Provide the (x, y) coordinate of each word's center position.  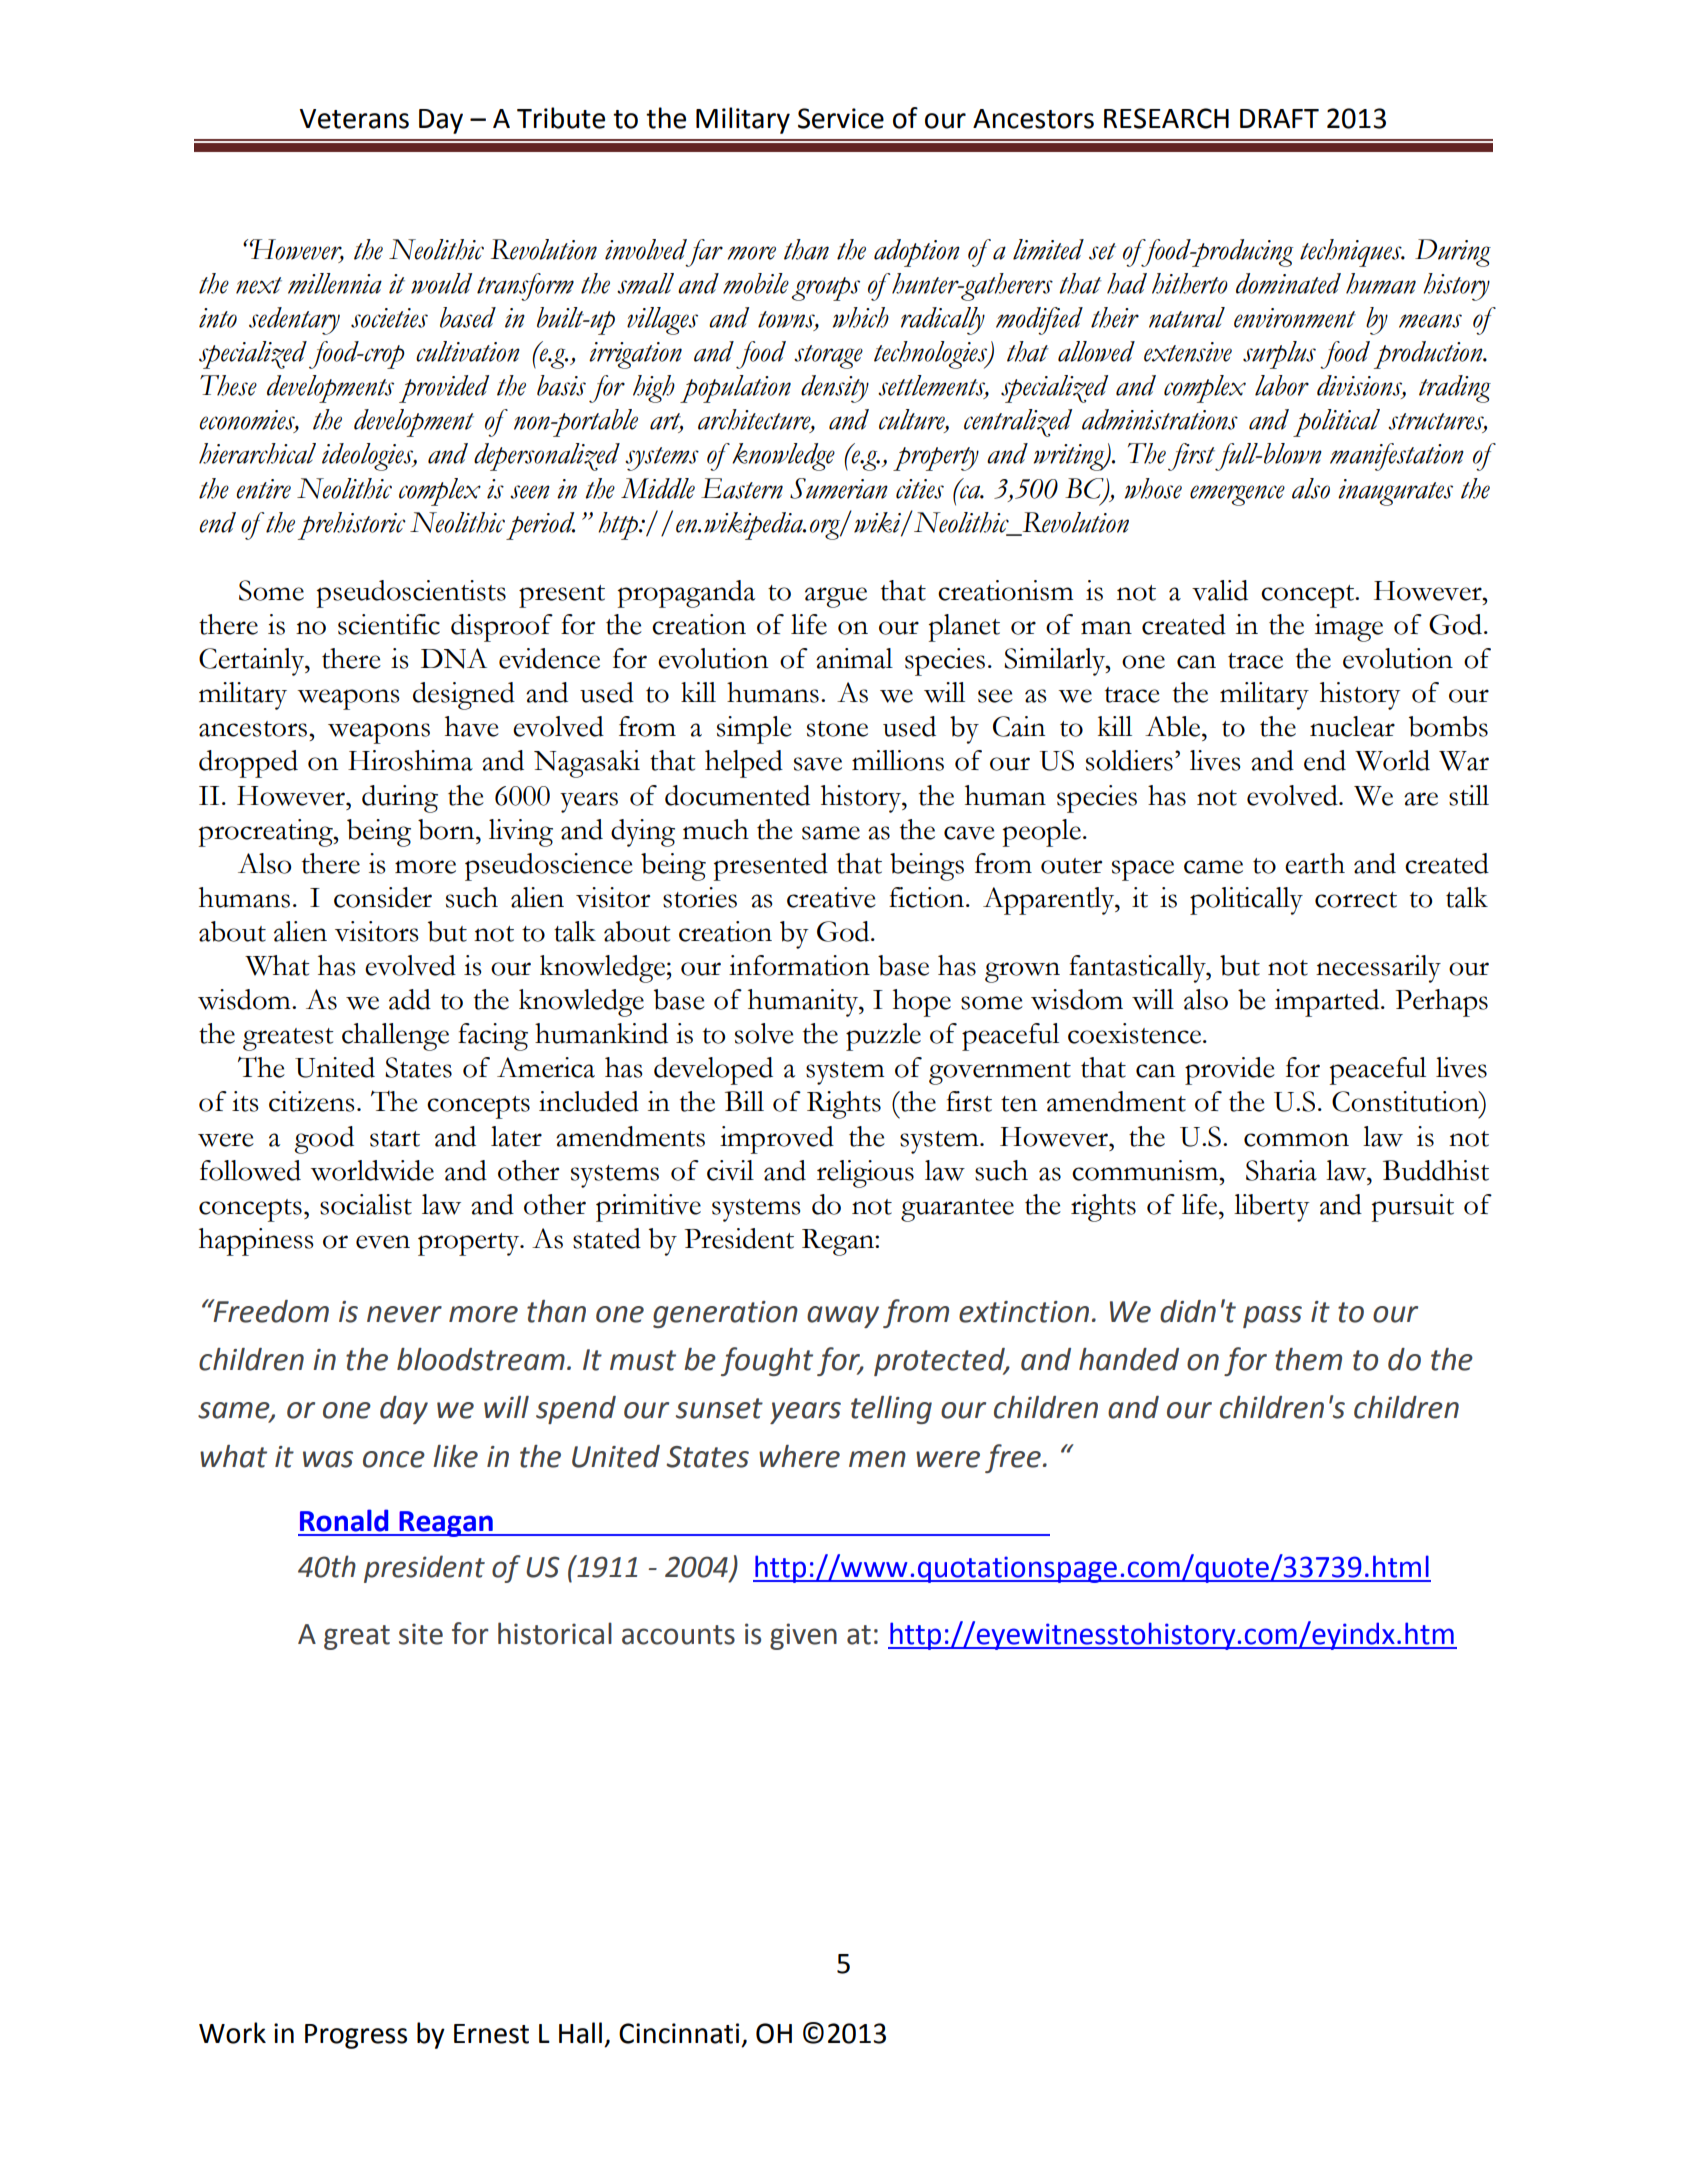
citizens (312, 1101)
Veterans (354, 119)
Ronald (344, 1520)
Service (841, 118)
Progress (356, 2036)
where (799, 1456)
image (1349, 628)
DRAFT (1279, 118)
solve (764, 1033)
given (803, 1636)
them (1308, 1359)
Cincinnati (679, 2033)
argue (836, 597)
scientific (389, 624)
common (1296, 1140)
